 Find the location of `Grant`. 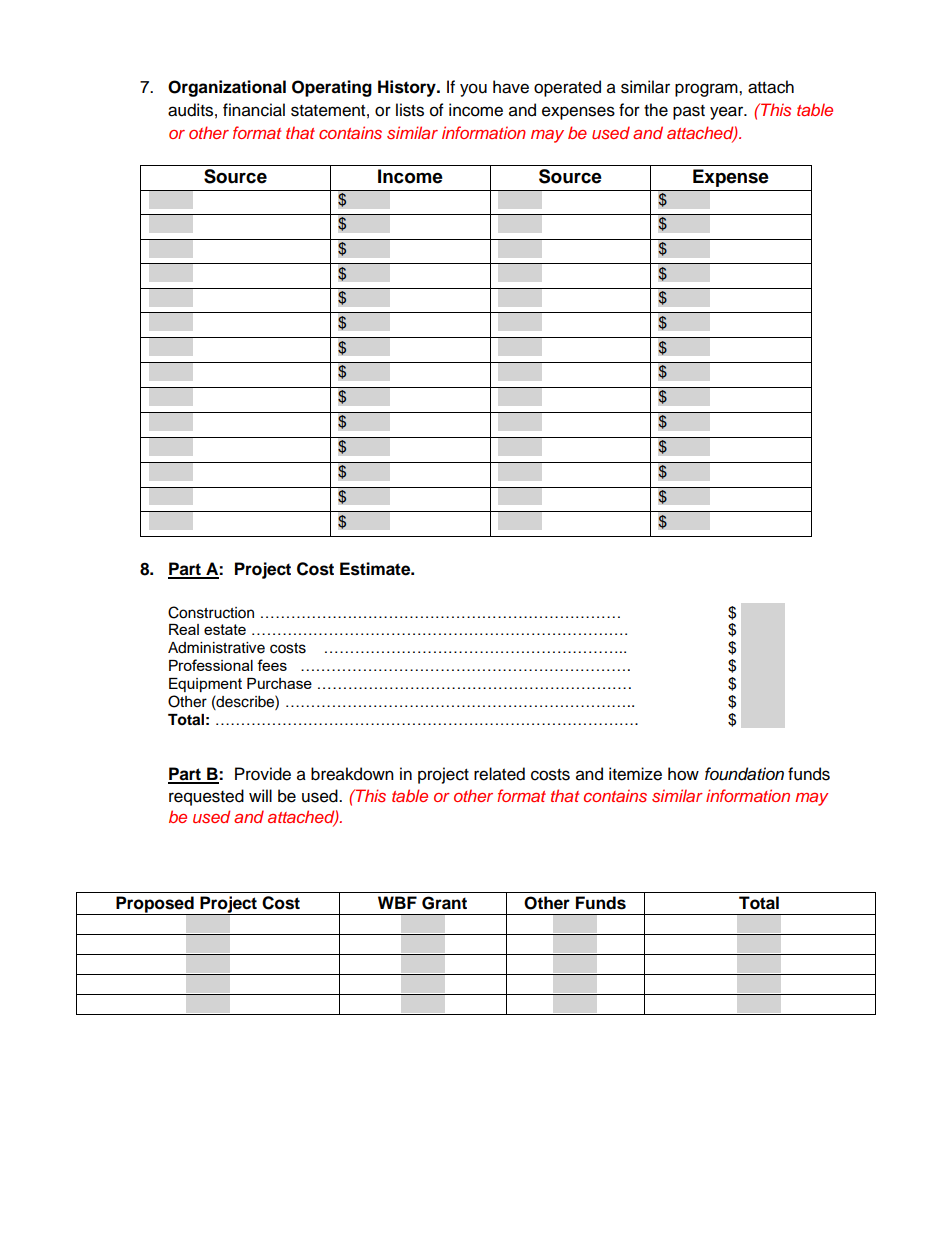

Grant is located at coordinates (444, 903).
